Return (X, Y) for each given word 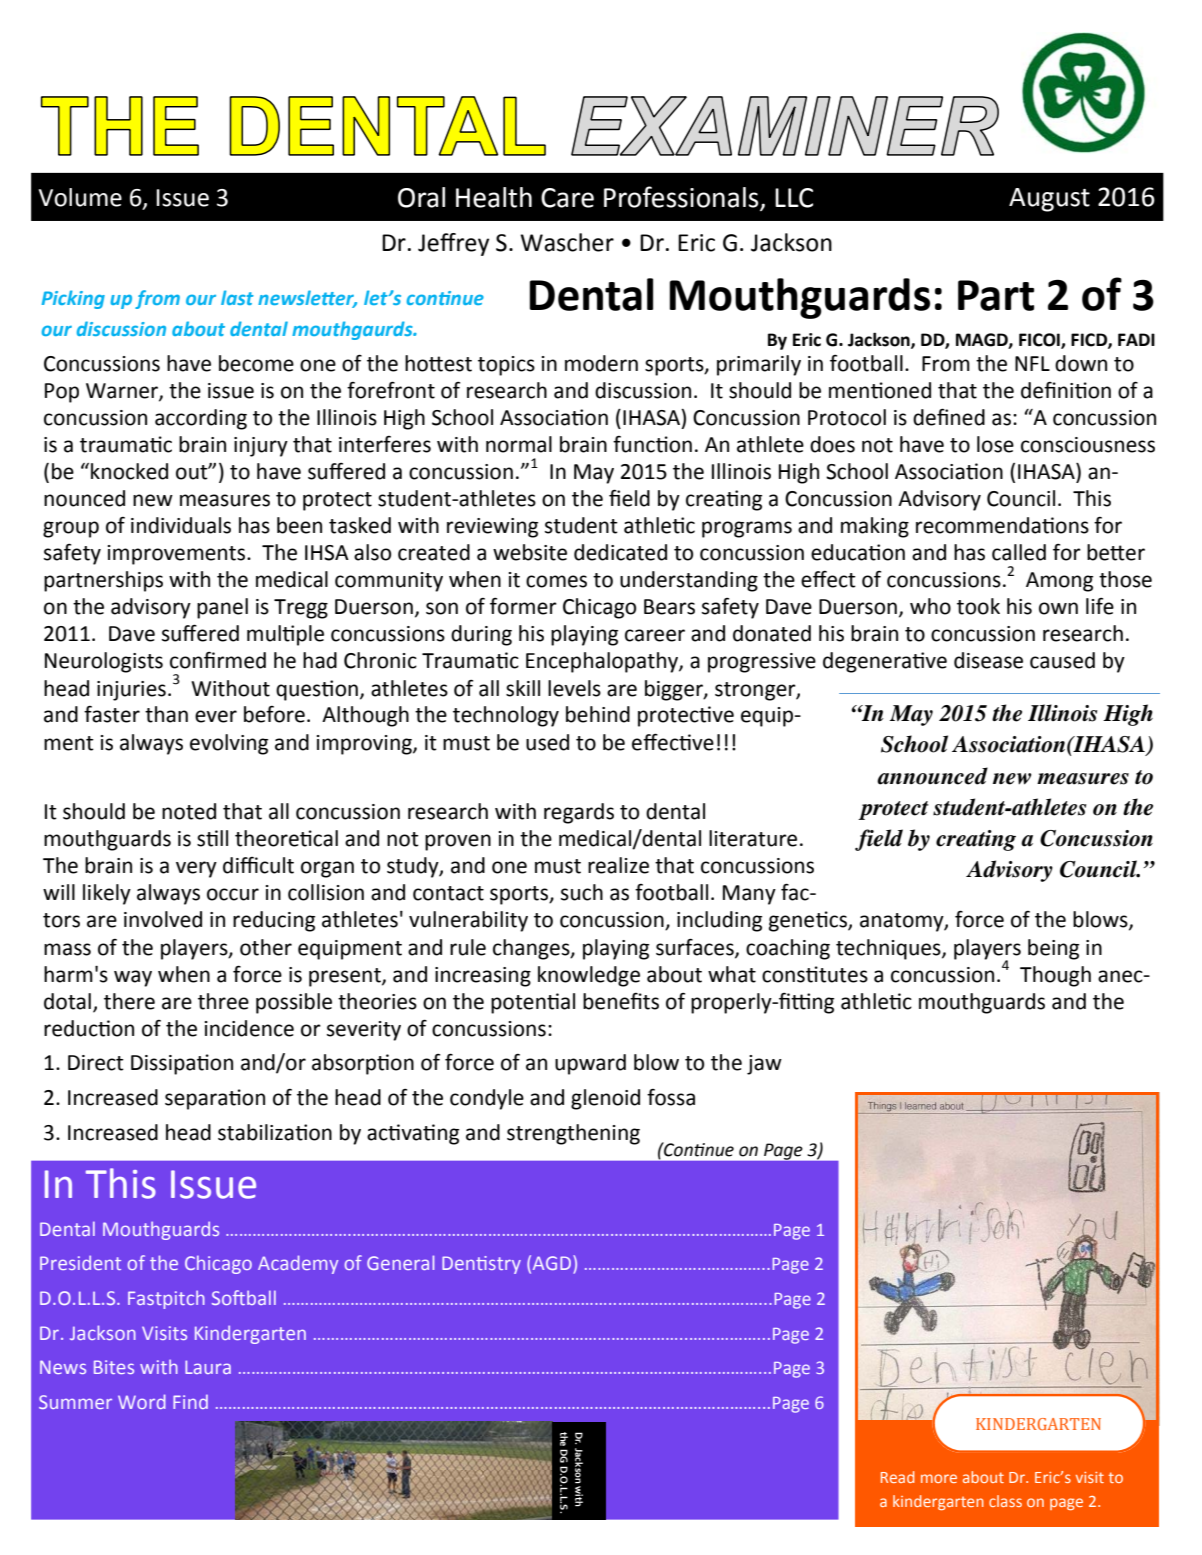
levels (574, 688)
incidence (249, 1028)
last (237, 297)
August (1049, 200)
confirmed (218, 660)
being (1053, 949)
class (1005, 1501)
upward (590, 1064)
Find (190, 1402)
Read (898, 1477)
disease (988, 660)
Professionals (682, 198)
